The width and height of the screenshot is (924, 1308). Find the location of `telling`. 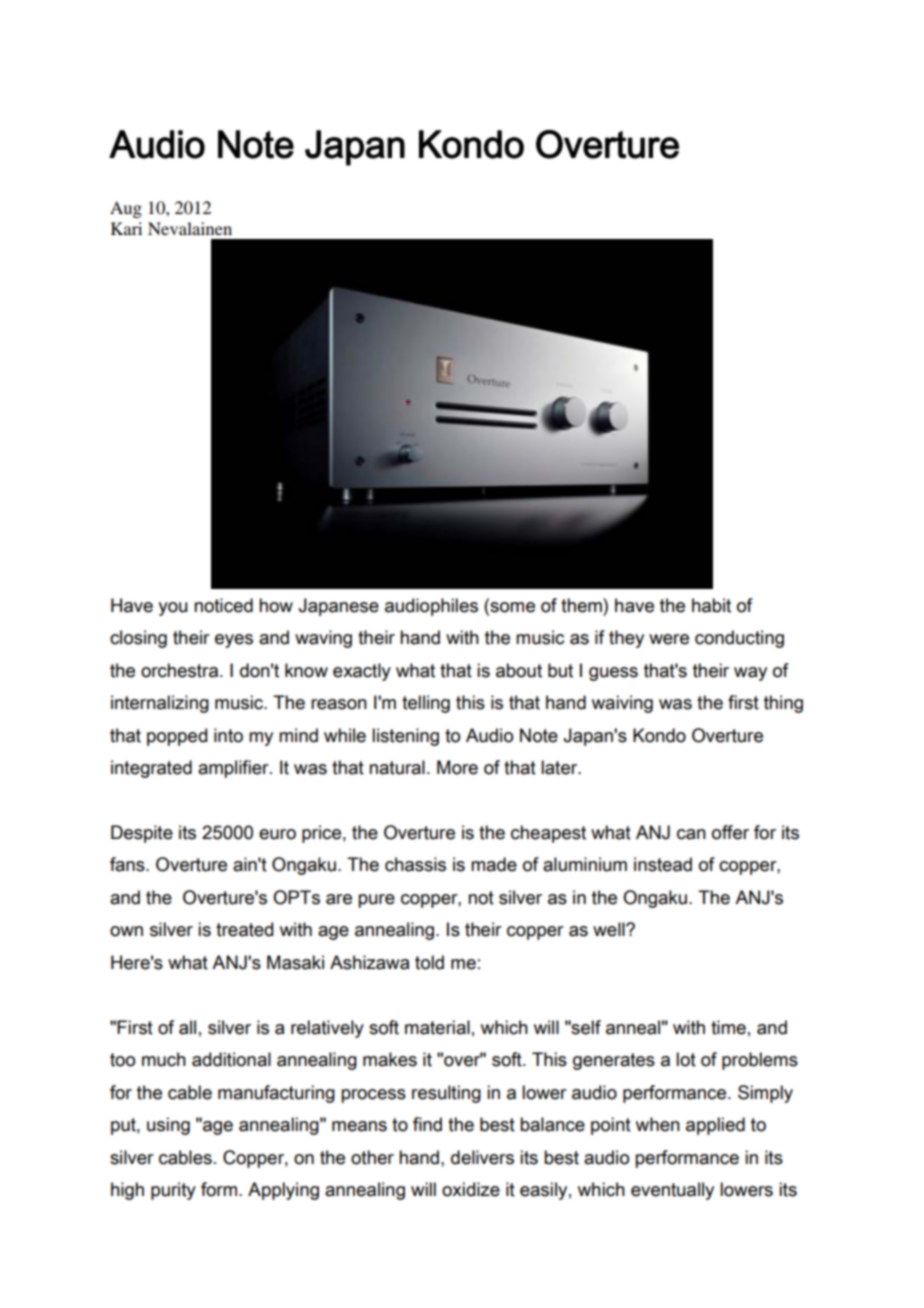

telling is located at coordinates (426, 704).
